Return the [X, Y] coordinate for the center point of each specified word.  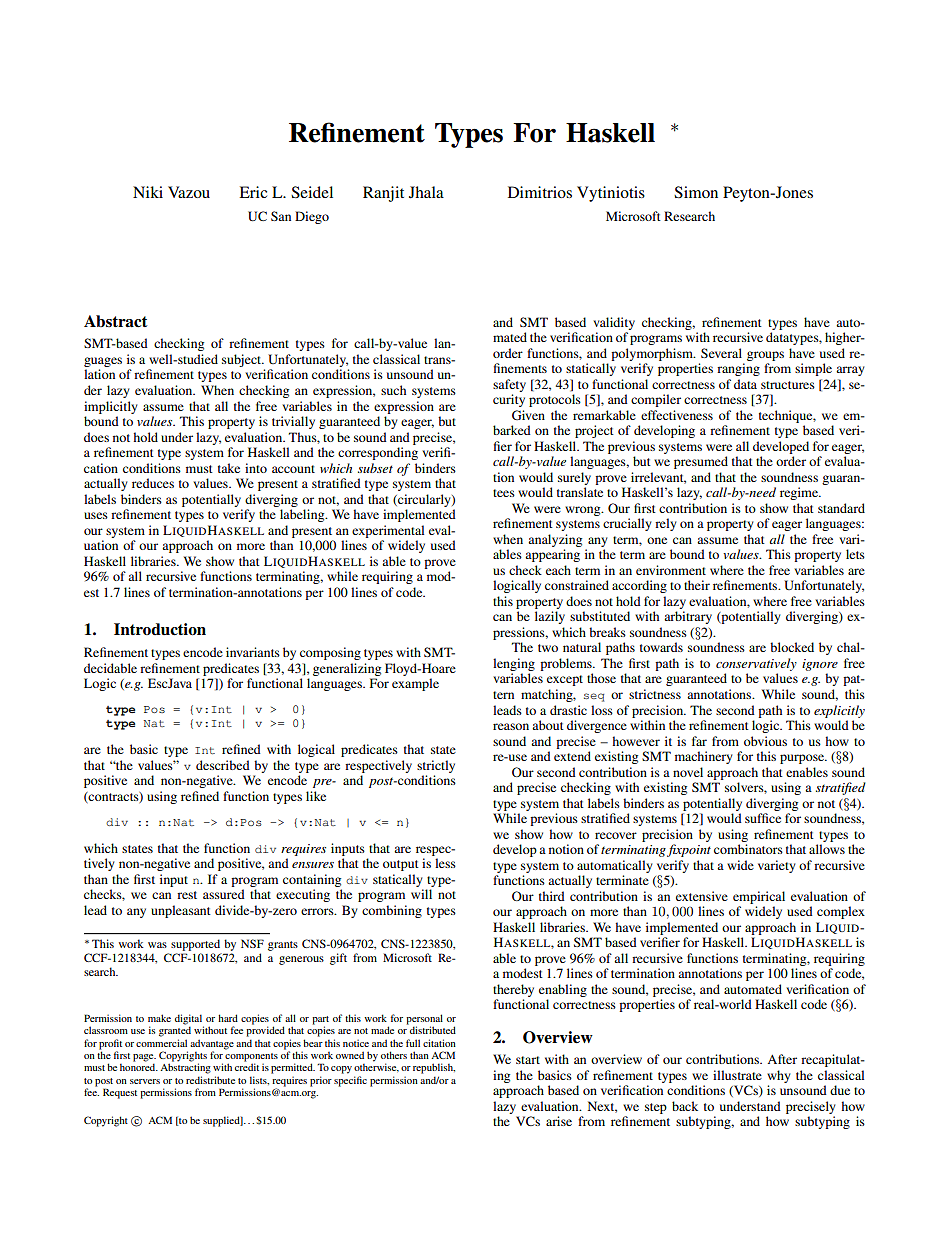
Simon [696, 192]
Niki [148, 192]
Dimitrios [540, 192]
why [779, 1076]
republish [434, 1068]
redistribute [210, 1080]
